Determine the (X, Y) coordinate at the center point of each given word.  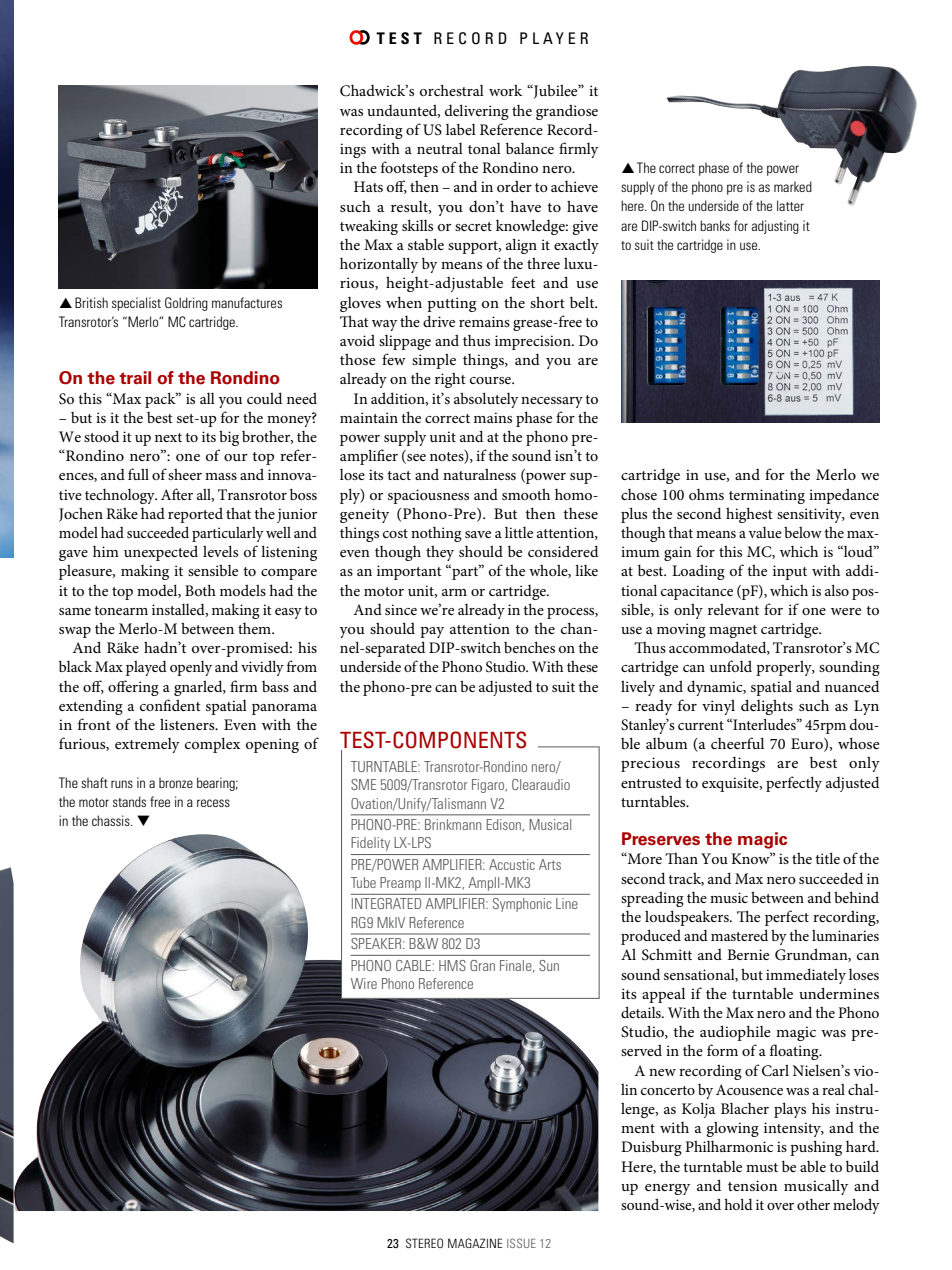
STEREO (424, 1243)
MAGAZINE (475, 1243)
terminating (767, 496)
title (827, 858)
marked (793, 186)
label (461, 129)
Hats (368, 186)
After (177, 494)
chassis (112, 820)
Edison (505, 825)
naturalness (479, 474)
